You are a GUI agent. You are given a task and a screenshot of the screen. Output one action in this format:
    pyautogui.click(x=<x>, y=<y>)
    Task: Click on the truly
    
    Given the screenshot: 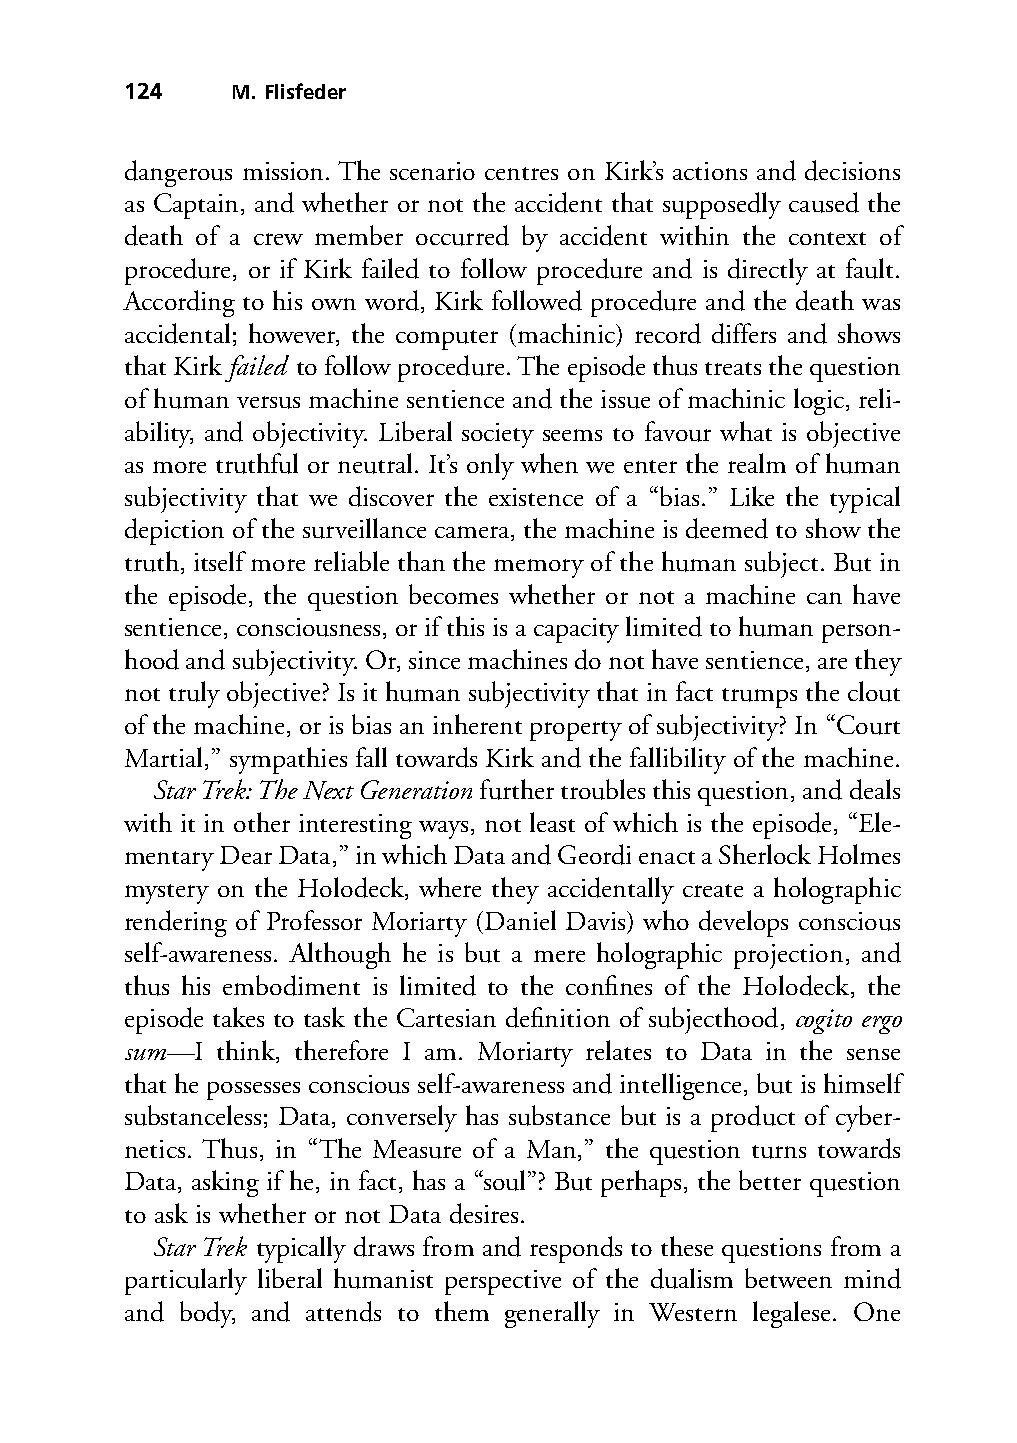 What is the action you would take?
    pyautogui.click(x=194, y=694)
